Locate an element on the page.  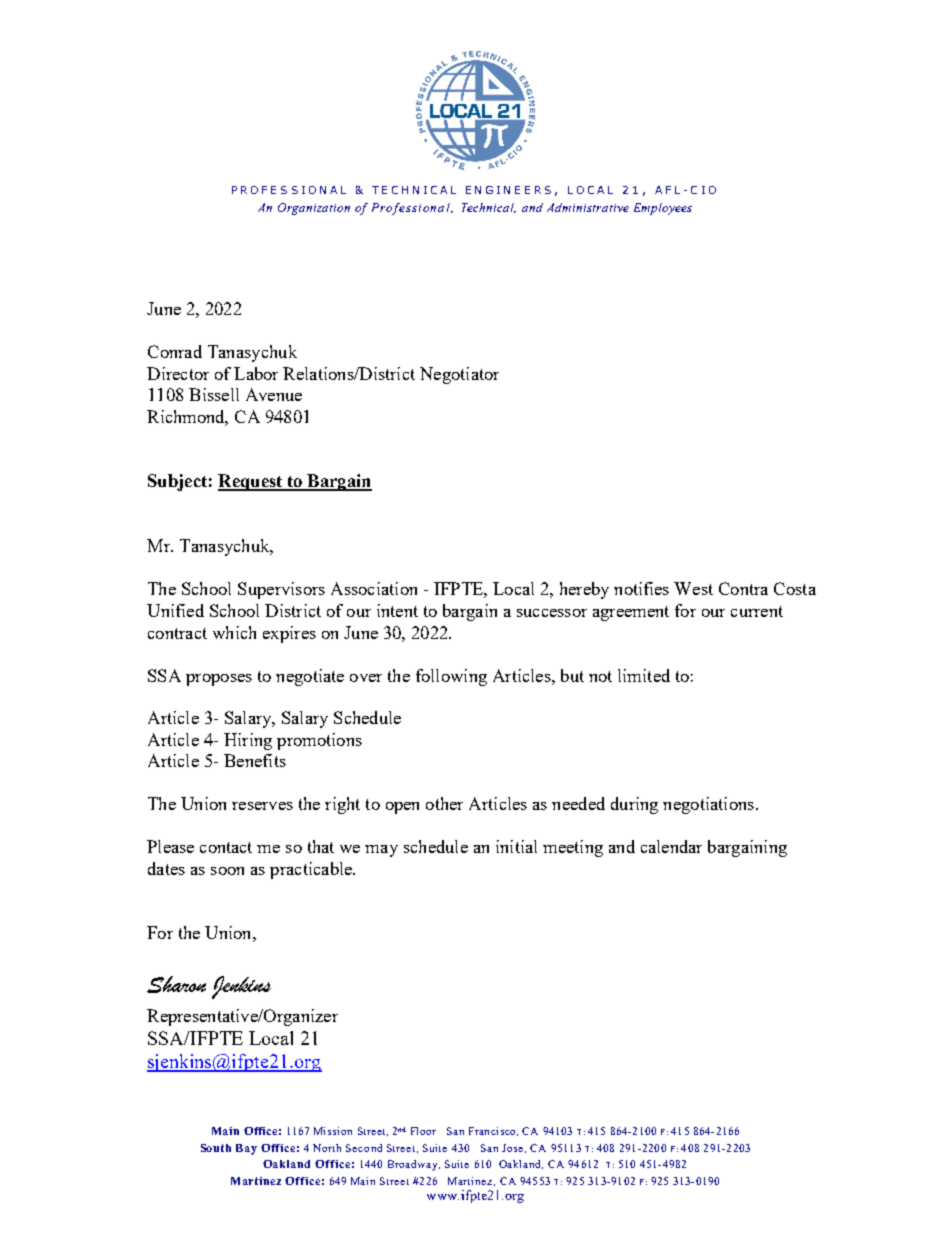
proposes is located at coordinates (219, 680).
